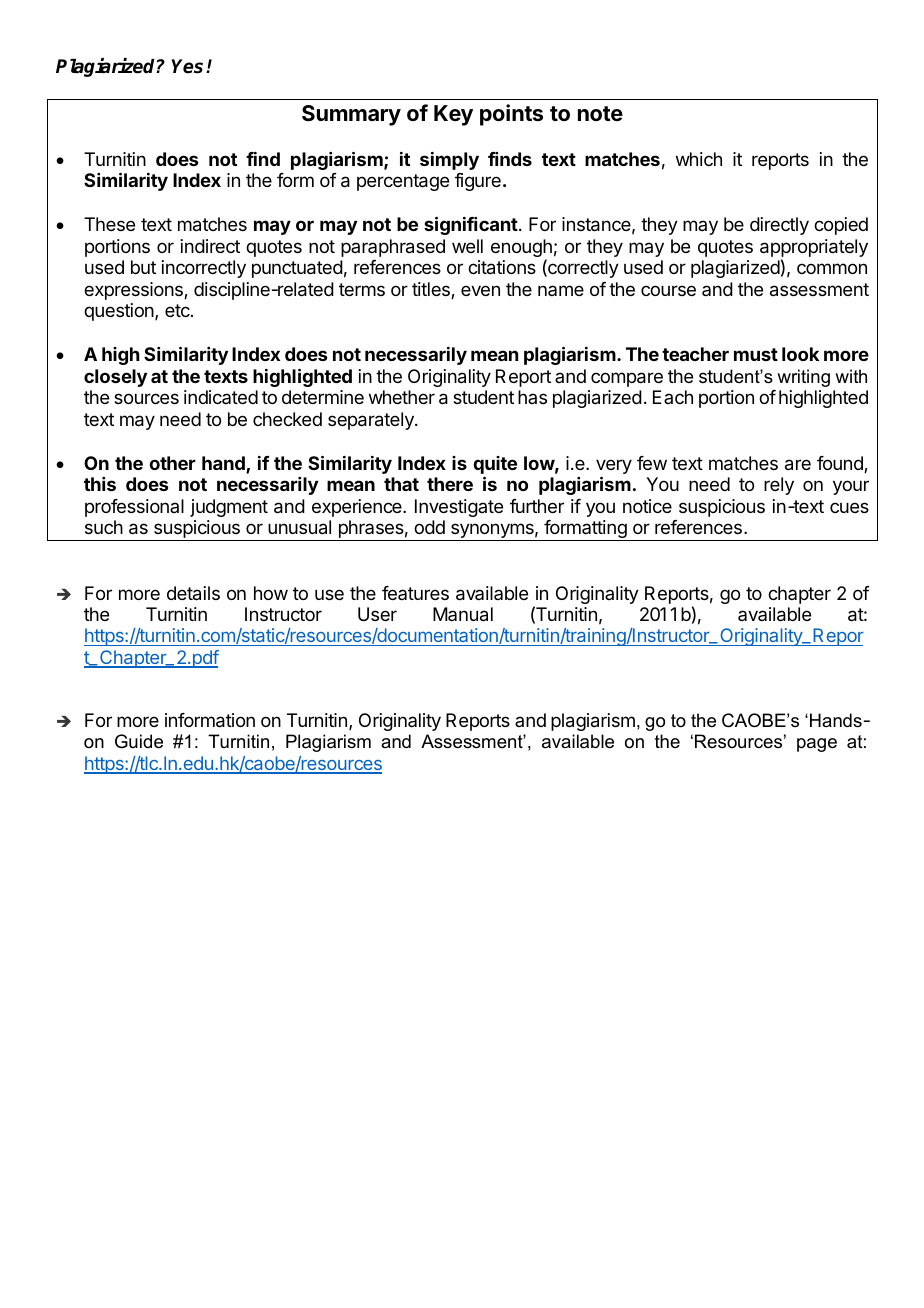  What do you see at coordinates (532, 397) in the document?
I see `has` at bounding box center [532, 397].
